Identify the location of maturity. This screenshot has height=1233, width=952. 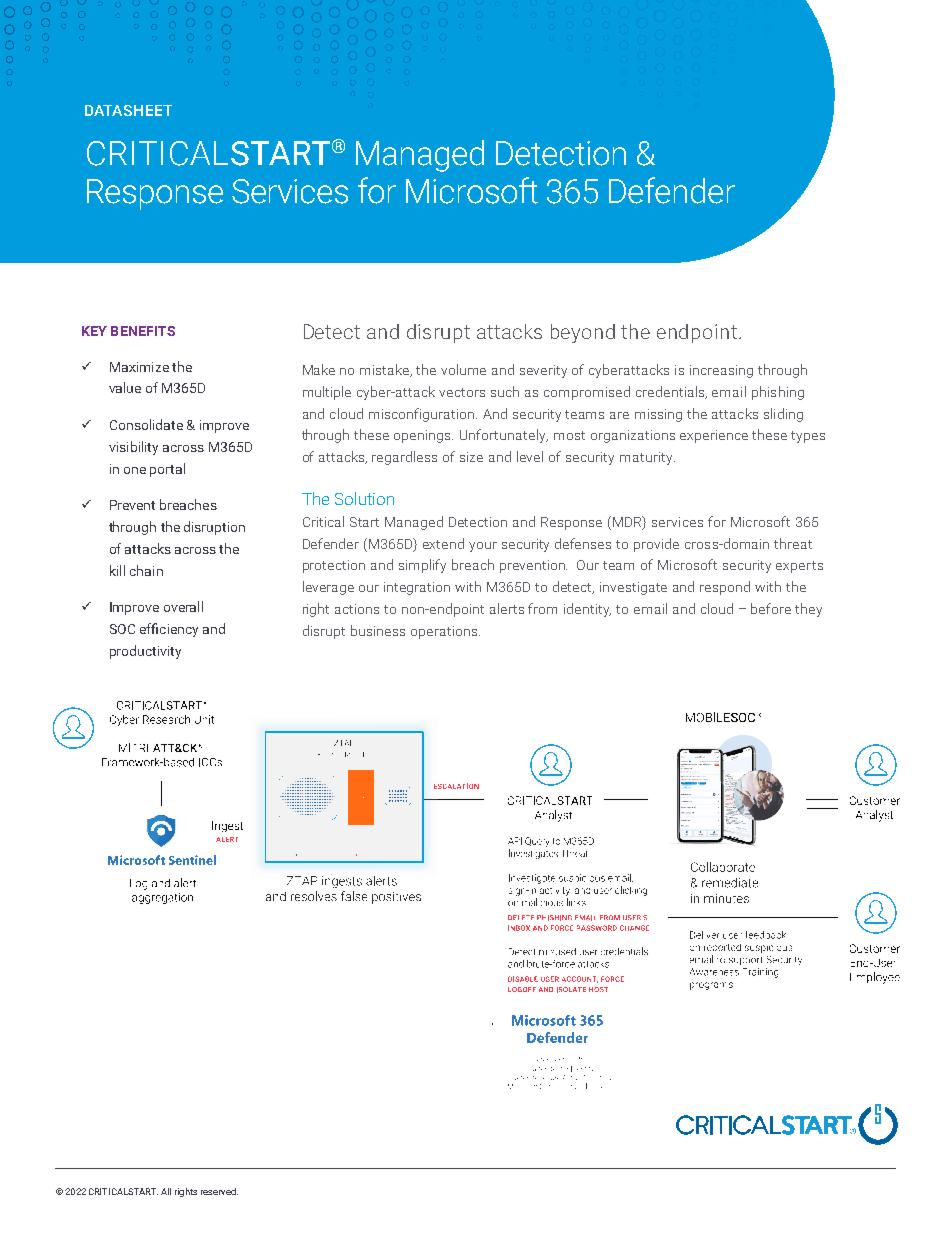
(647, 458).
